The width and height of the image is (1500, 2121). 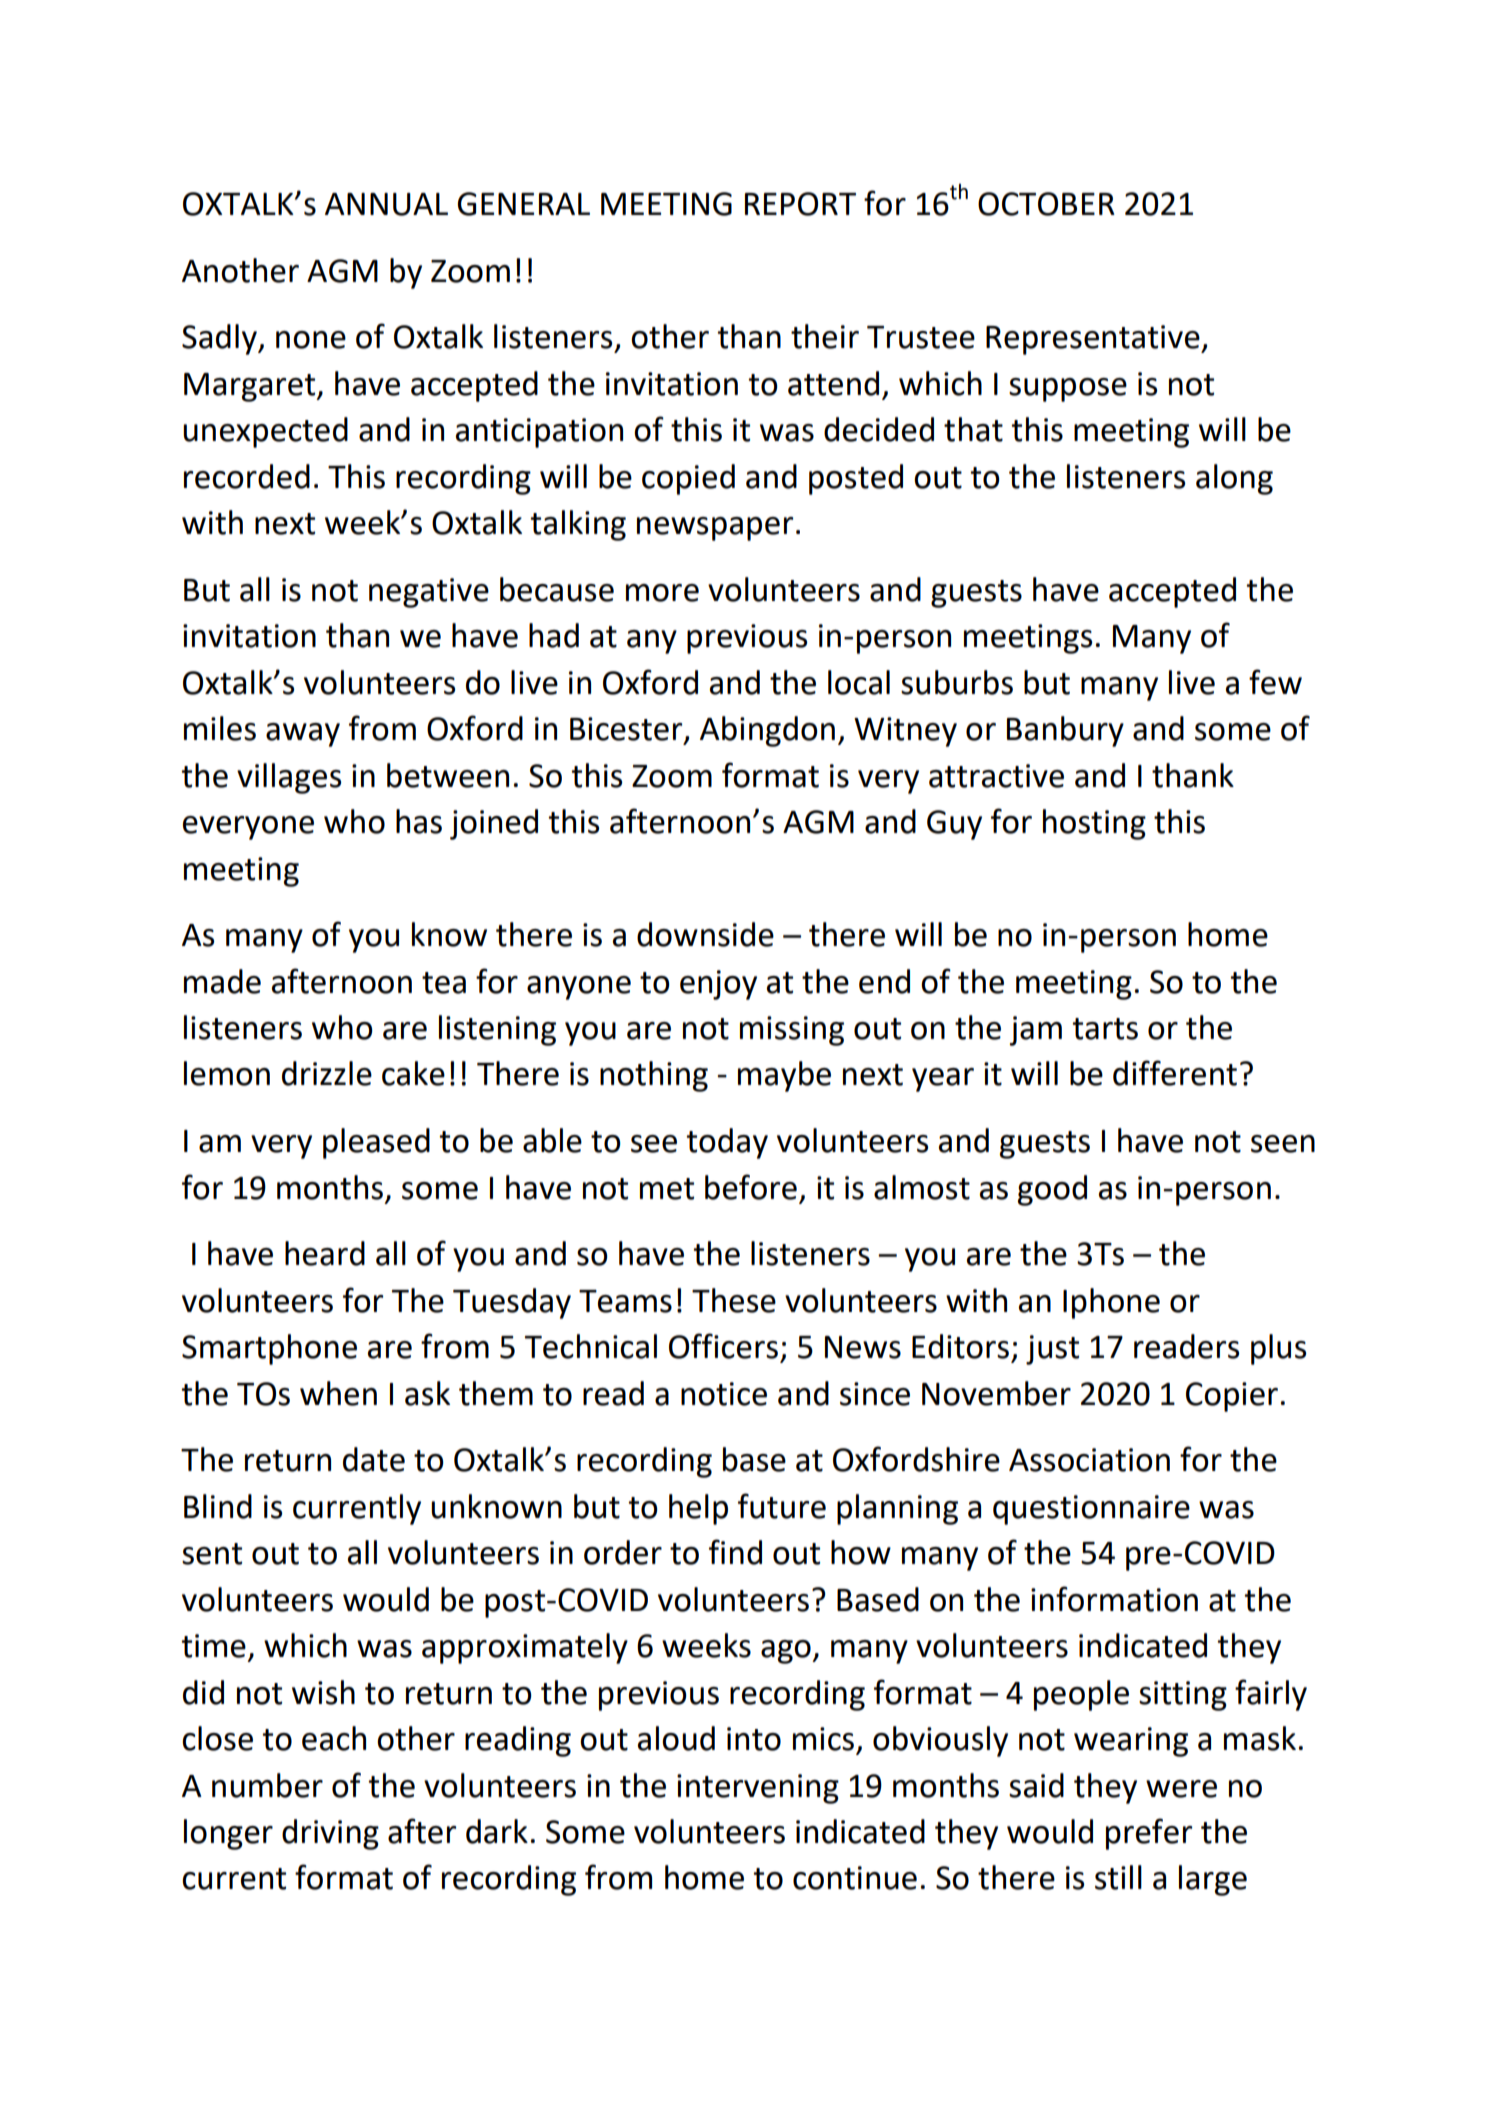 I want to click on These, so click(x=734, y=1300).
